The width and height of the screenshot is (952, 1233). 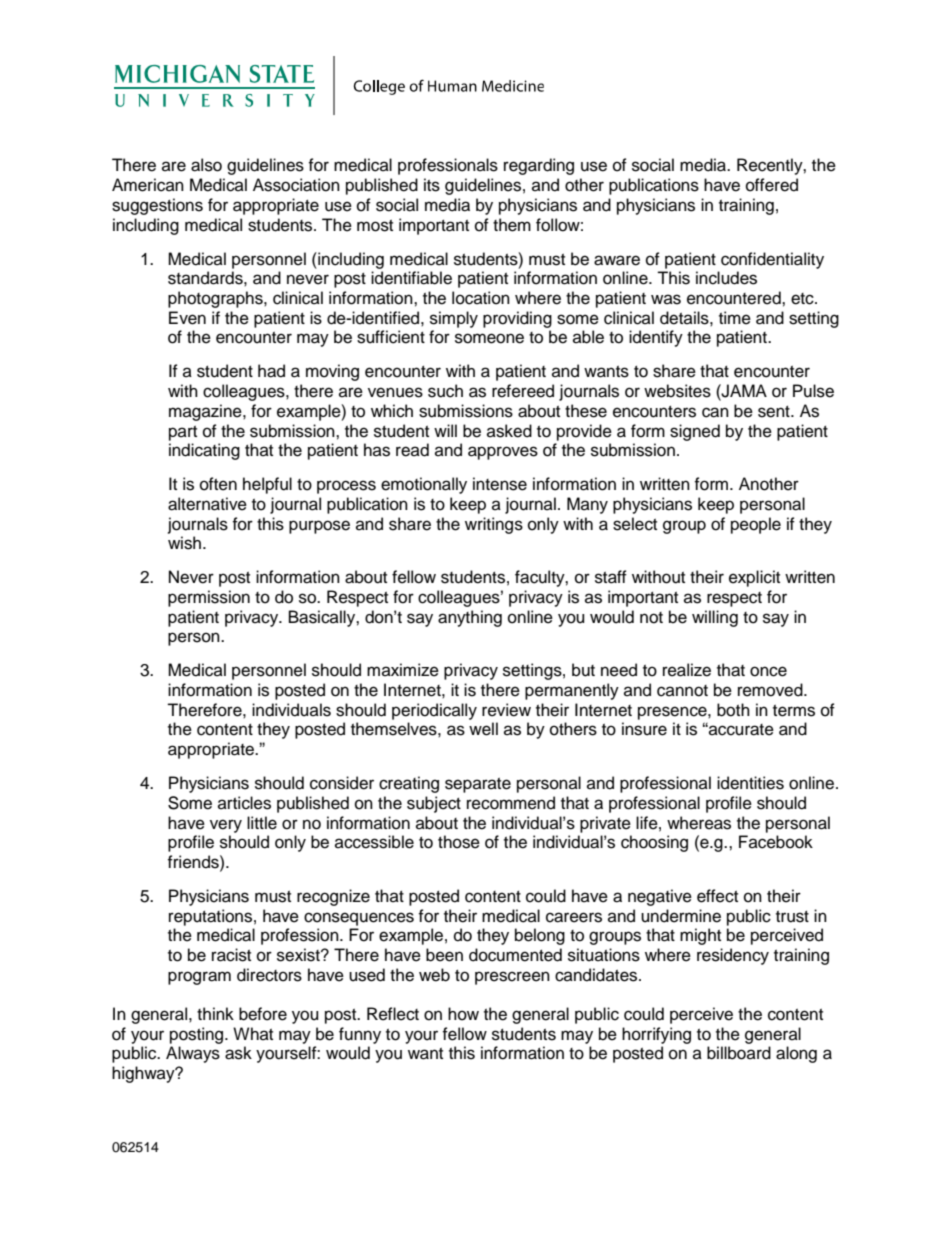 What do you see at coordinates (209, 598) in the screenshot?
I see `permission` at bounding box center [209, 598].
